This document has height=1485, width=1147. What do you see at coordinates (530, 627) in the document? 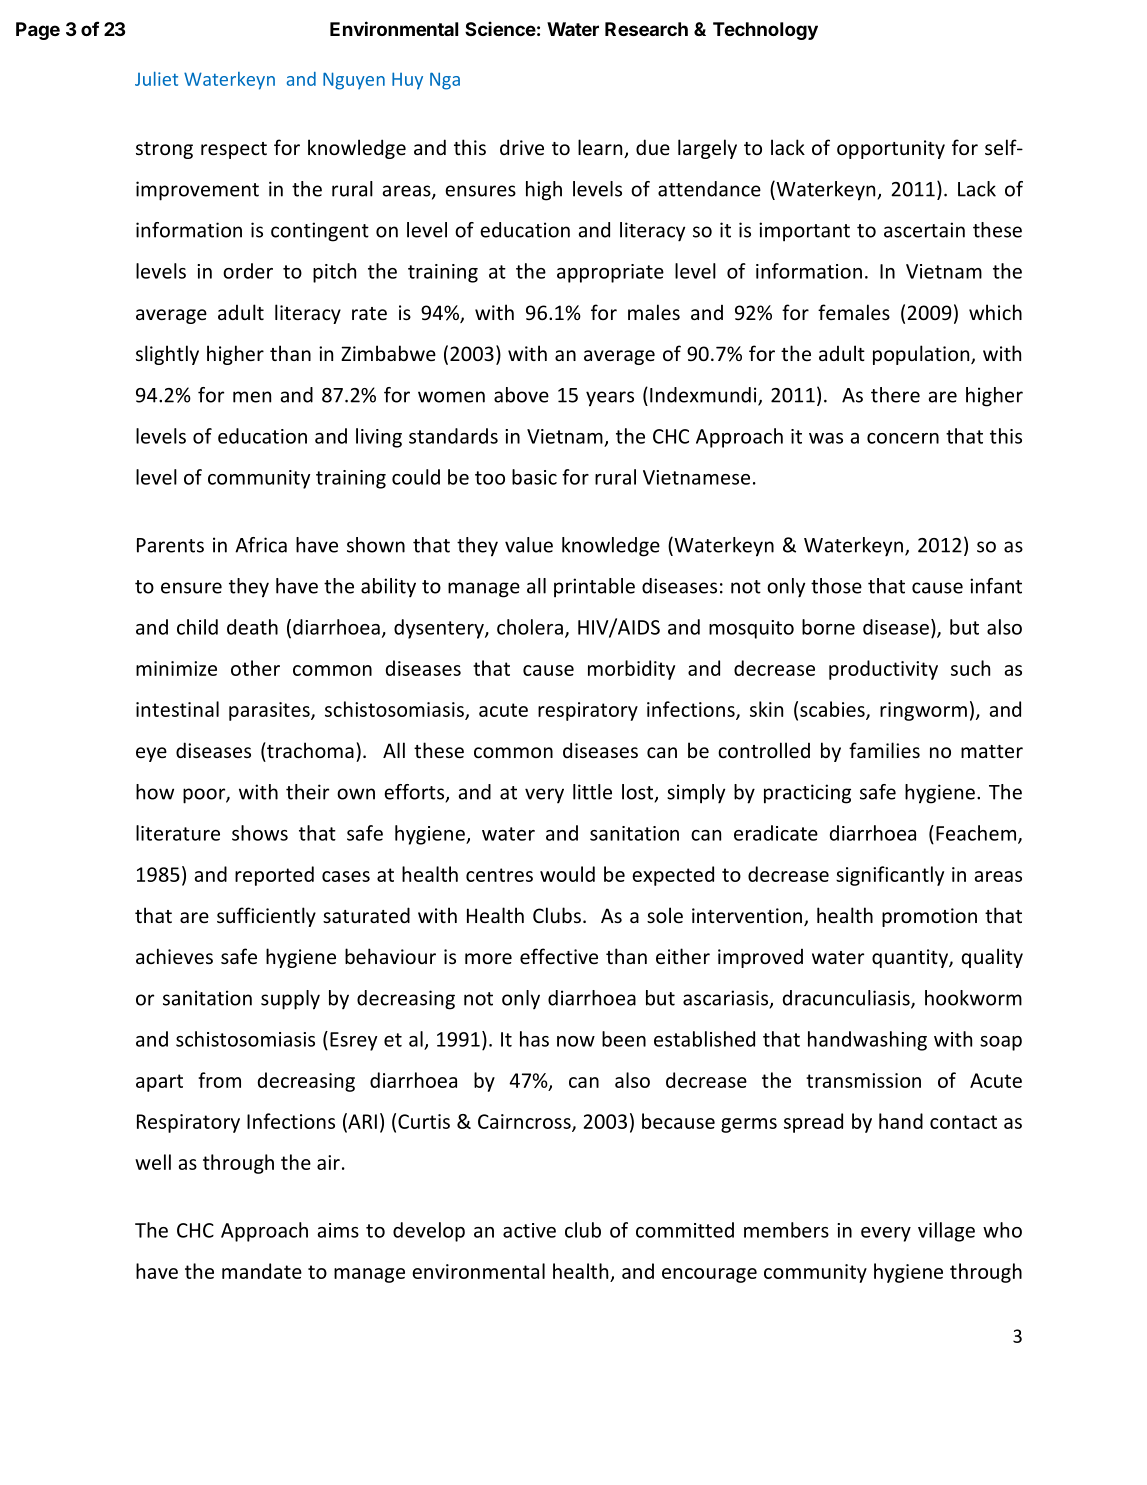
I see `cholera` at bounding box center [530, 627].
